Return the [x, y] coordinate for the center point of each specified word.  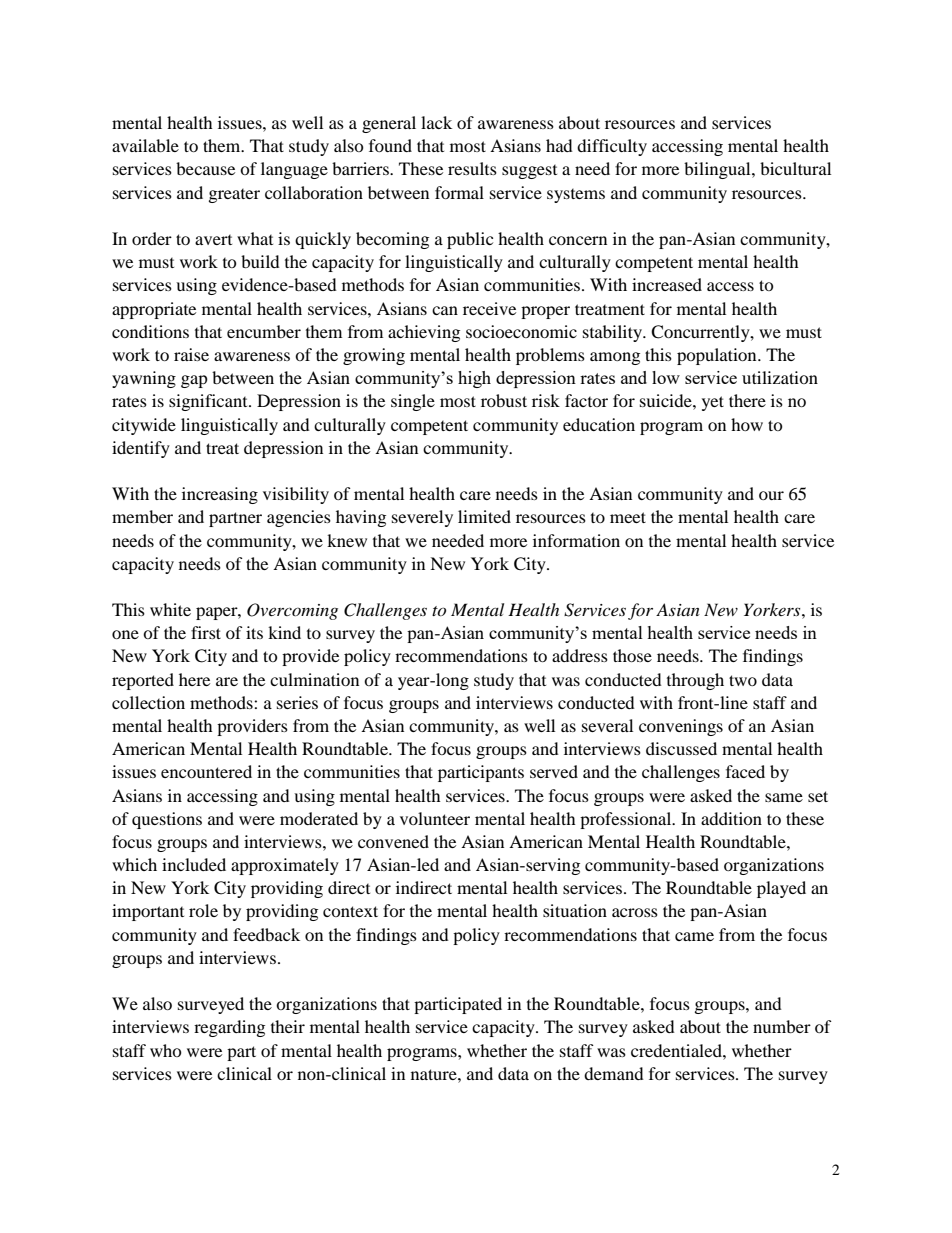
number [782, 1026]
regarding [229, 1028]
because [205, 168]
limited [484, 516]
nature [435, 1074]
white [170, 609]
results [472, 168]
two [743, 680]
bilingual [718, 170]
